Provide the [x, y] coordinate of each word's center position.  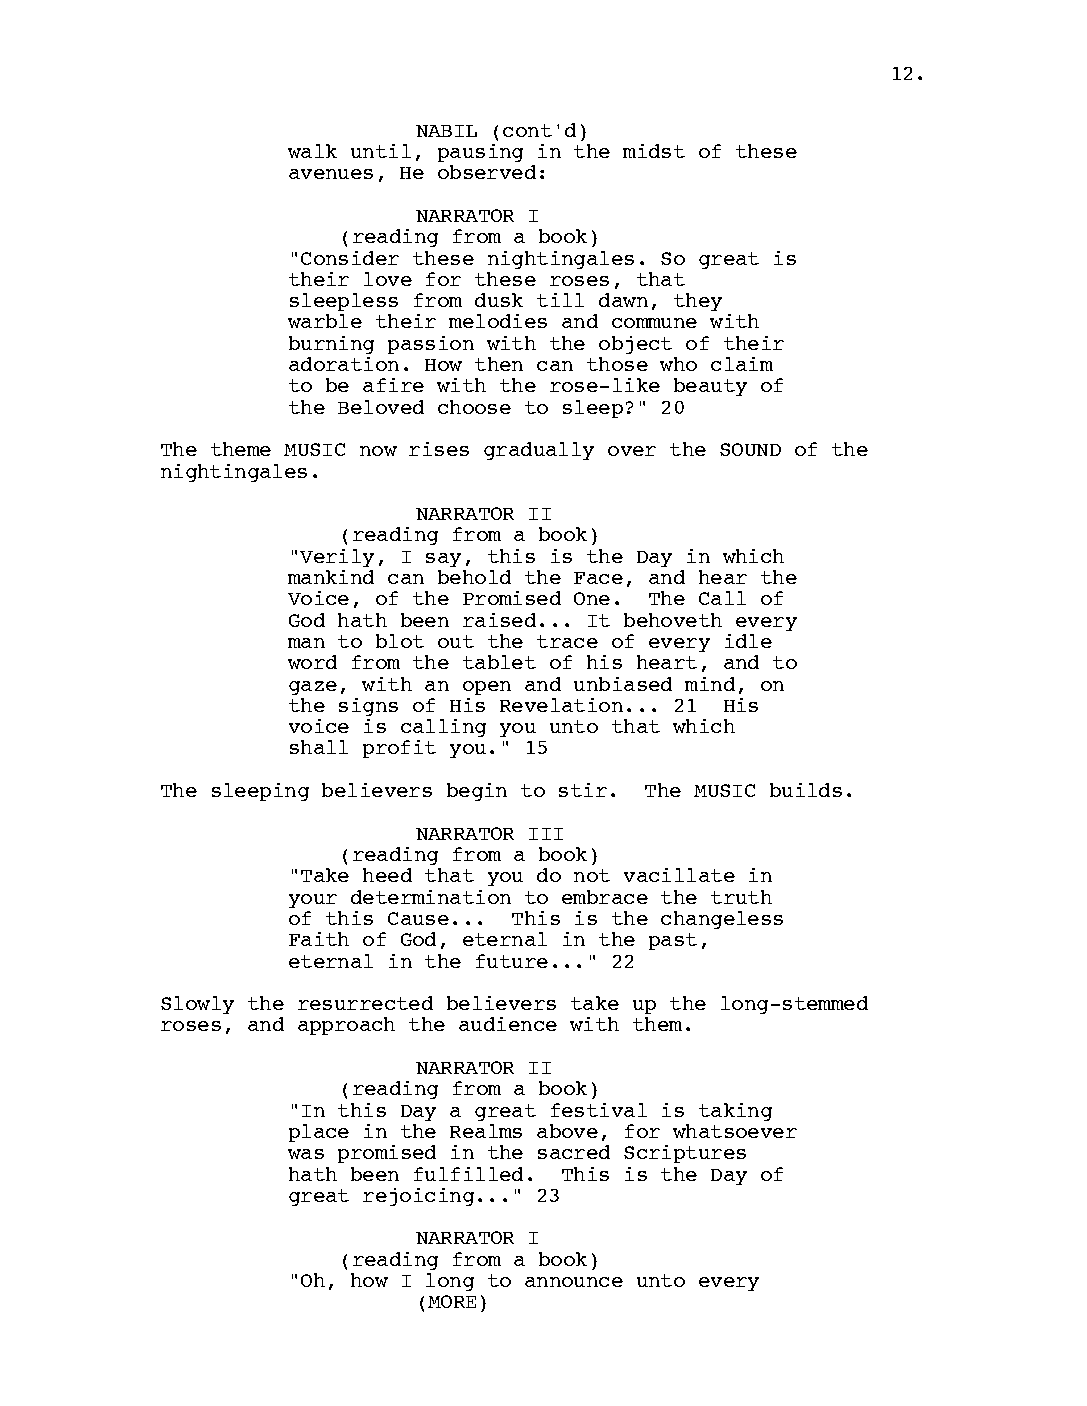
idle [748, 641]
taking [735, 1112]
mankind [331, 577]
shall [319, 747]
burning [331, 345]
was [306, 1154]
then [499, 364]
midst [654, 151]
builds [806, 790]
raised [499, 620]
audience [508, 1024]
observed [487, 172]
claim [742, 364]
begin [477, 792]
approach [346, 1026]
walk [312, 151]
